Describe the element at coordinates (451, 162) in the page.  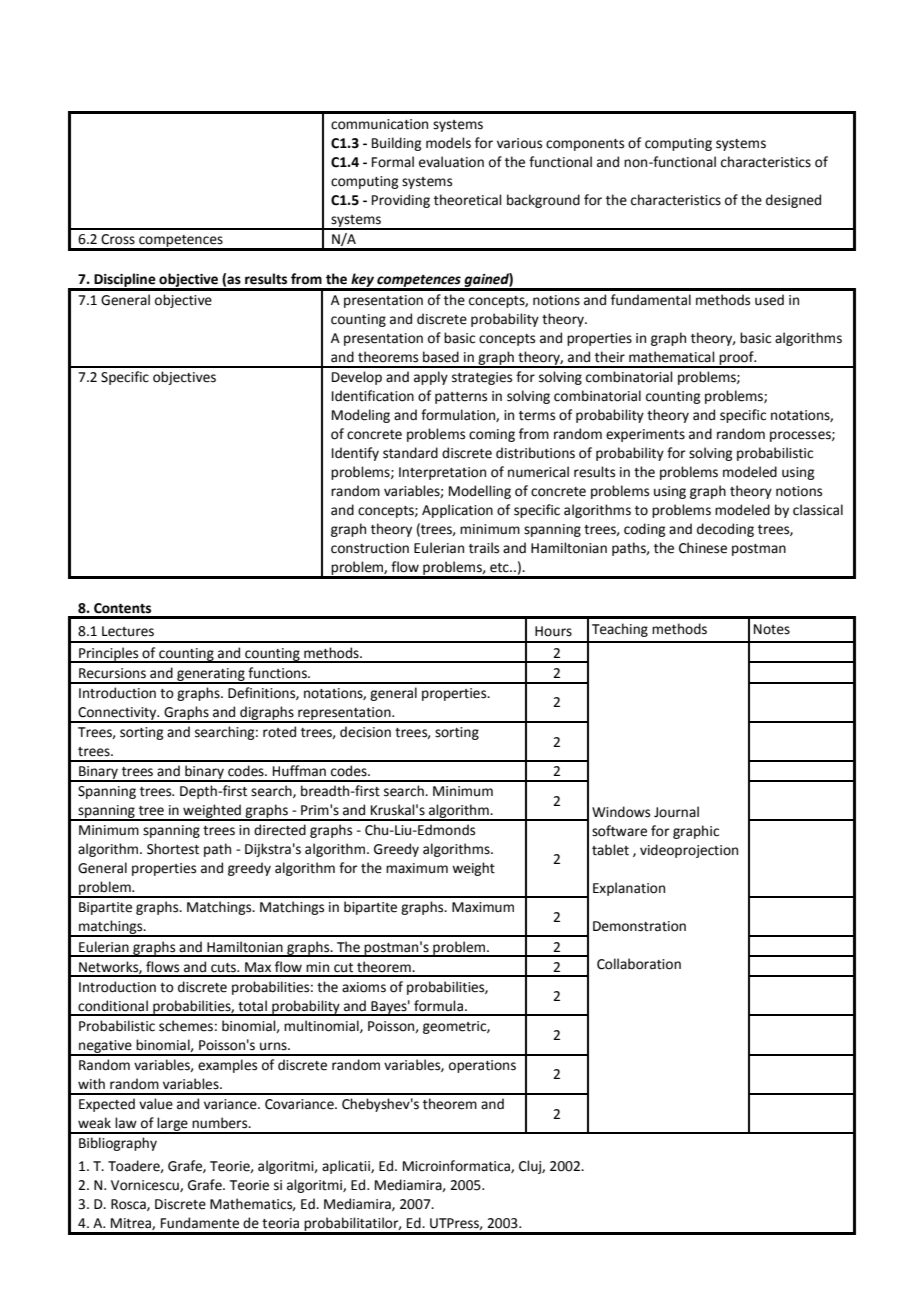
I see `evaluation` at that location.
